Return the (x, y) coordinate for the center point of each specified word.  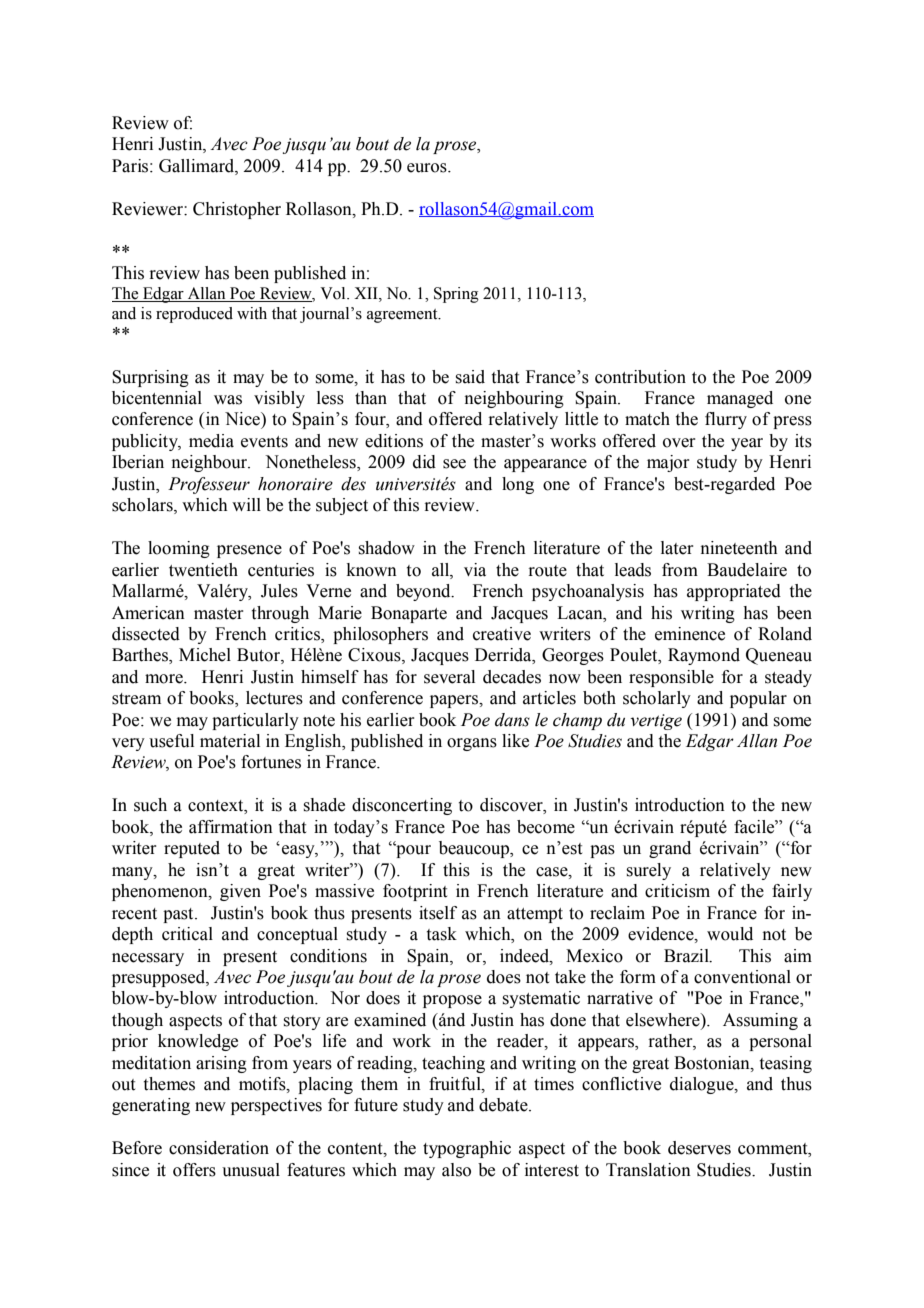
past (179, 915)
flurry (726, 420)
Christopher (237, 210)
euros (428, 168)
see (454, 464)
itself (438, 913)
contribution (640, 377)
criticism (677, 891)
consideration (219, 1148)
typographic (467, 1149)
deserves (699, 1148)
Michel (205, 655)
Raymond (704, 656)
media (211, 441)
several (449, 677)
